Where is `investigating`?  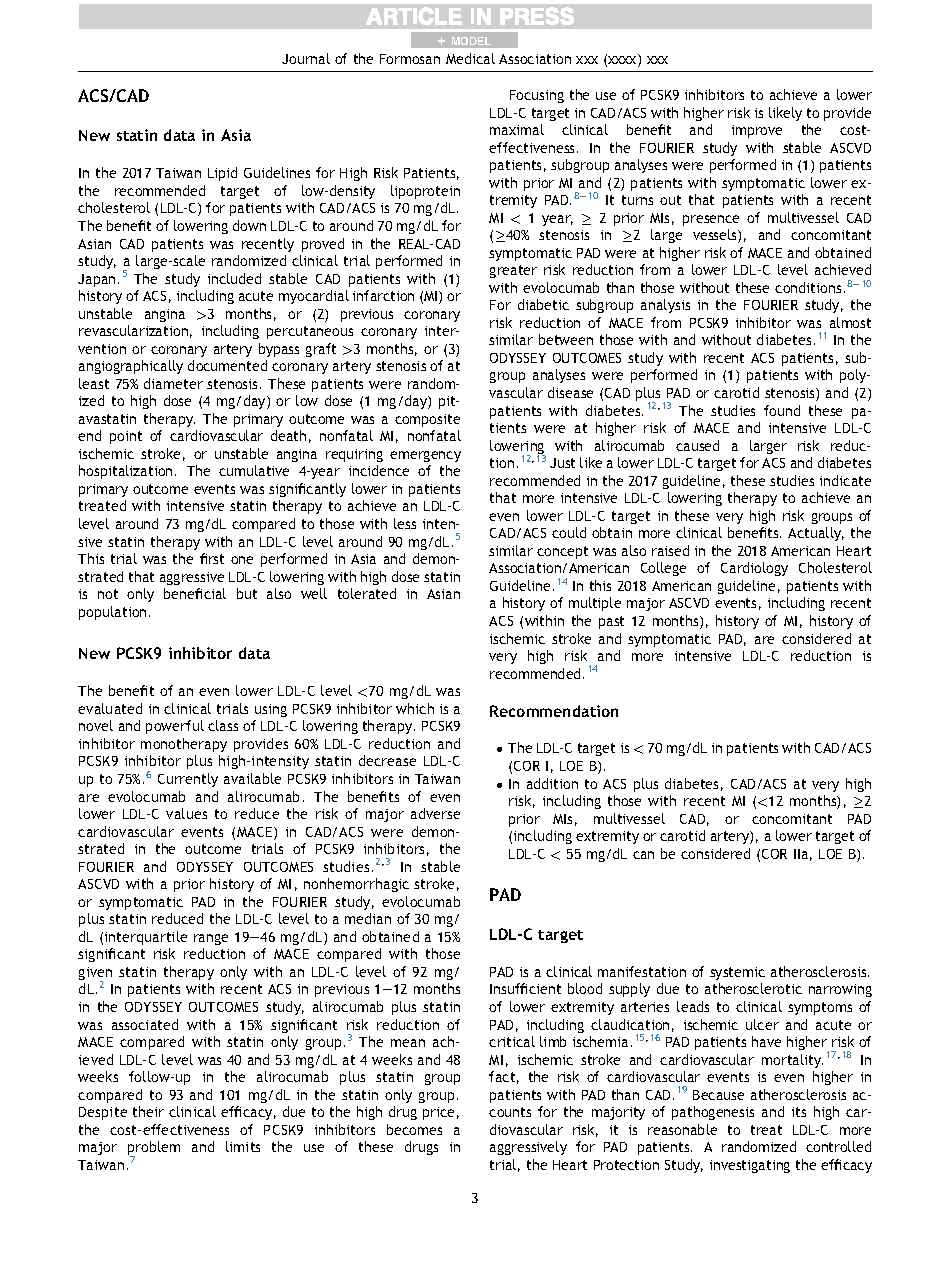 investigating is located at coordinates (750, 1166).
